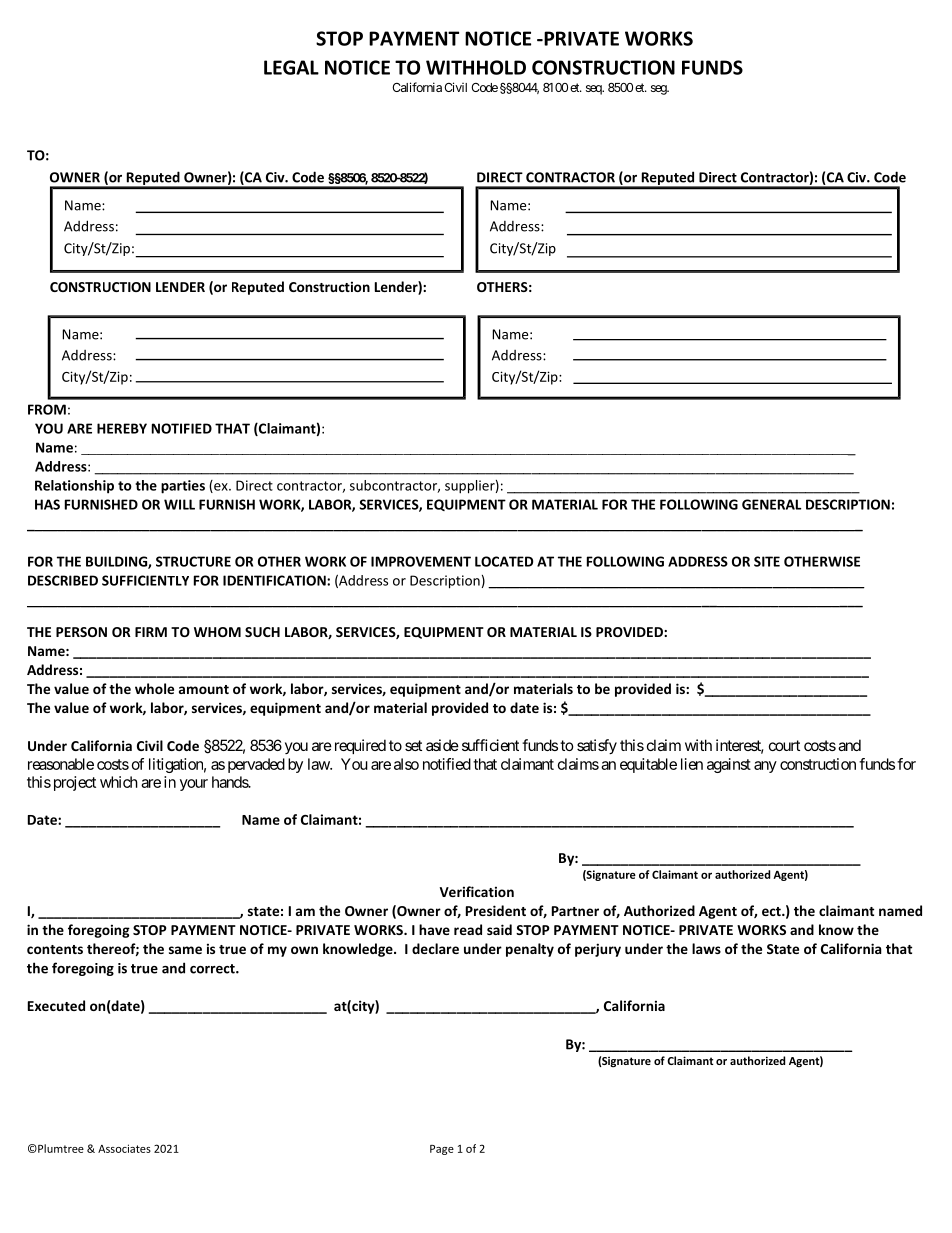  I want to click on LOCATED, so click(504, 561).
